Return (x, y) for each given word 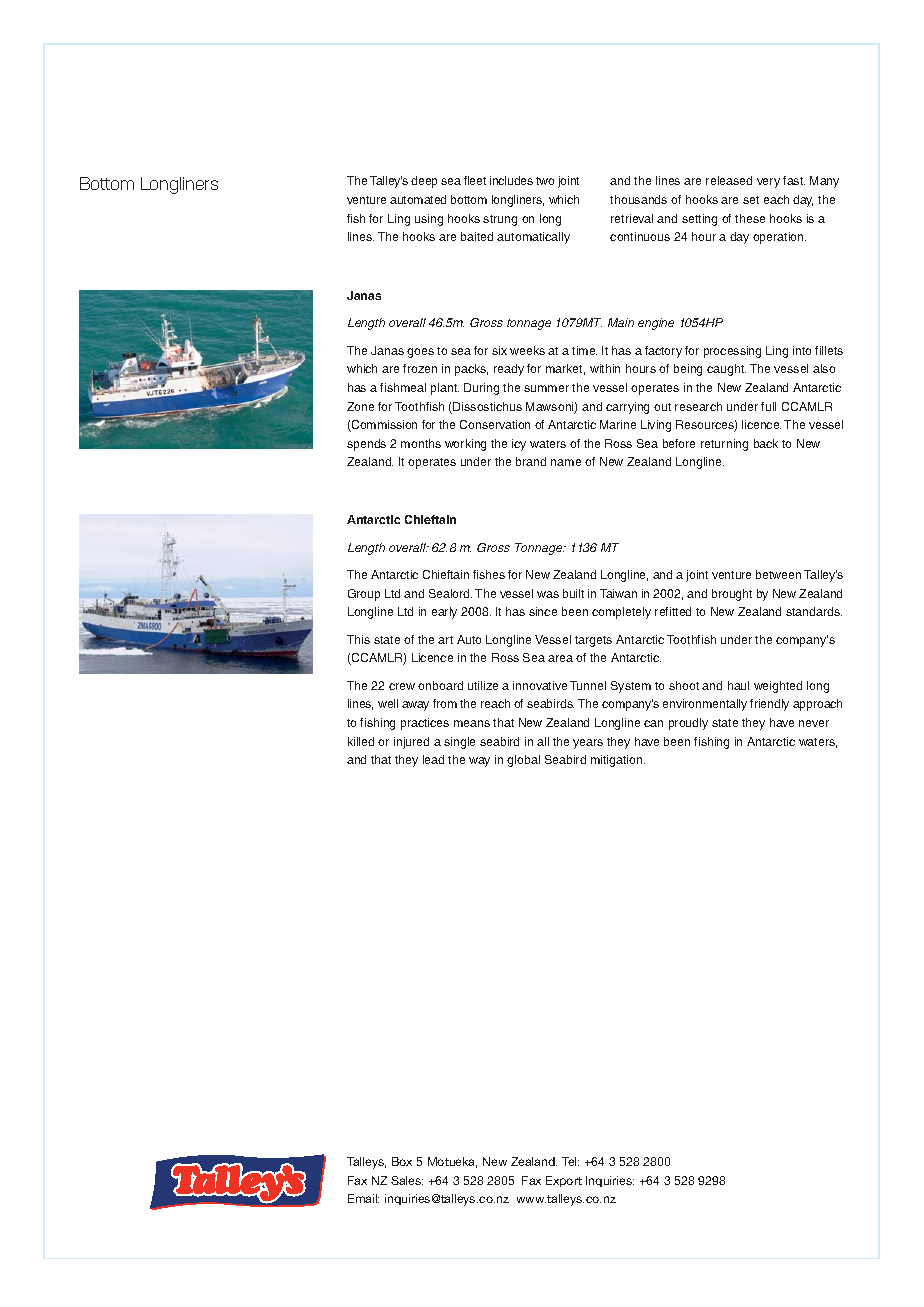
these (750, 218)
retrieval (632, 218)
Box (402, 1161)
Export (564, 1181)
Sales (407, 1180)
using (429, 220)
